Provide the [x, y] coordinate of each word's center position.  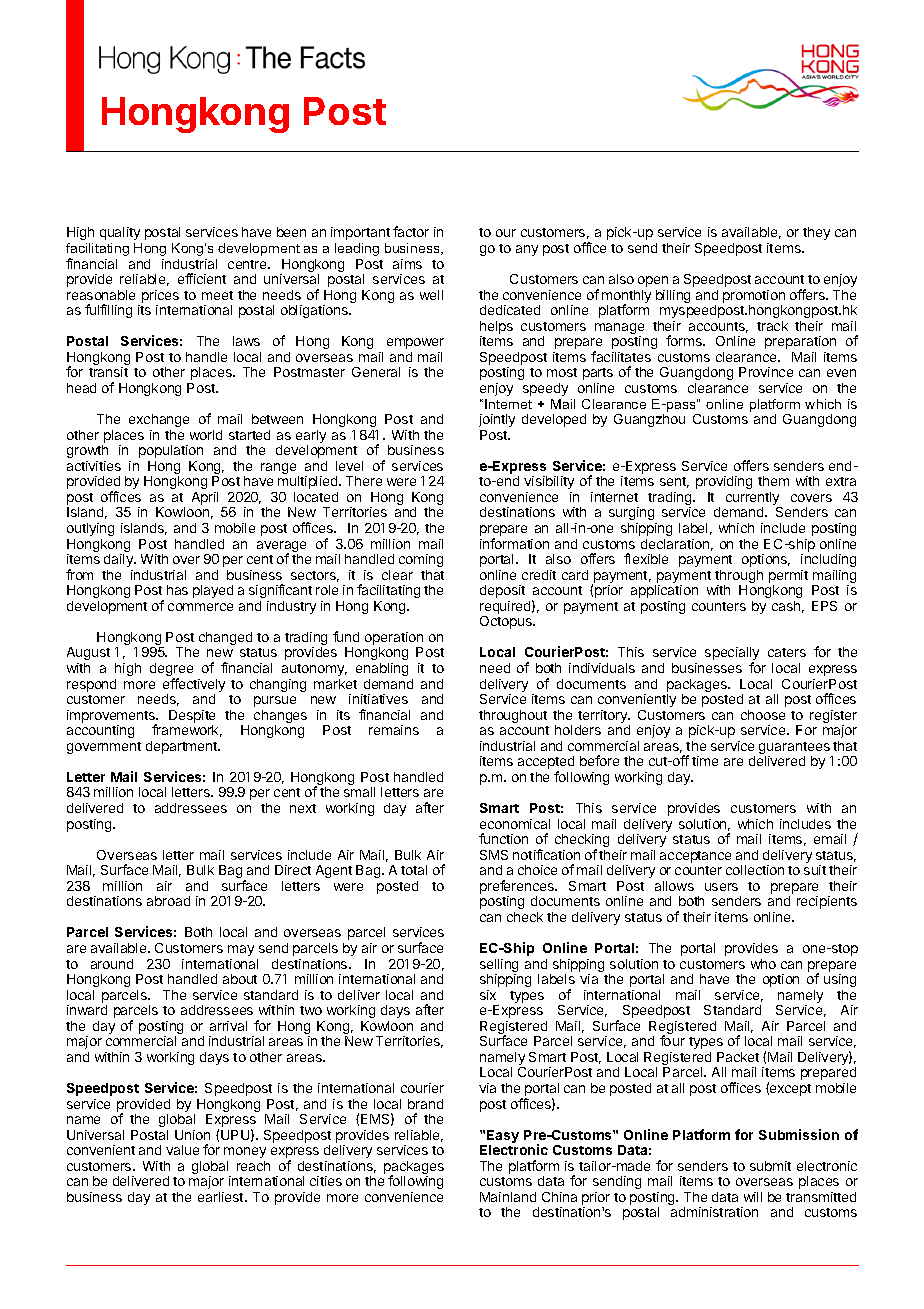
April [205, 498]
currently [754, 500]
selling [499, 967]
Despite [192, 718]
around [112, 964]
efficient [202, 278]
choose [763, 715]
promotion [754, 298]
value [182, 1150]
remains [394, 730]
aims [407, 264]
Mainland [508, 1197]
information [514, 543]
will [753, 1197]
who [763, 964]
